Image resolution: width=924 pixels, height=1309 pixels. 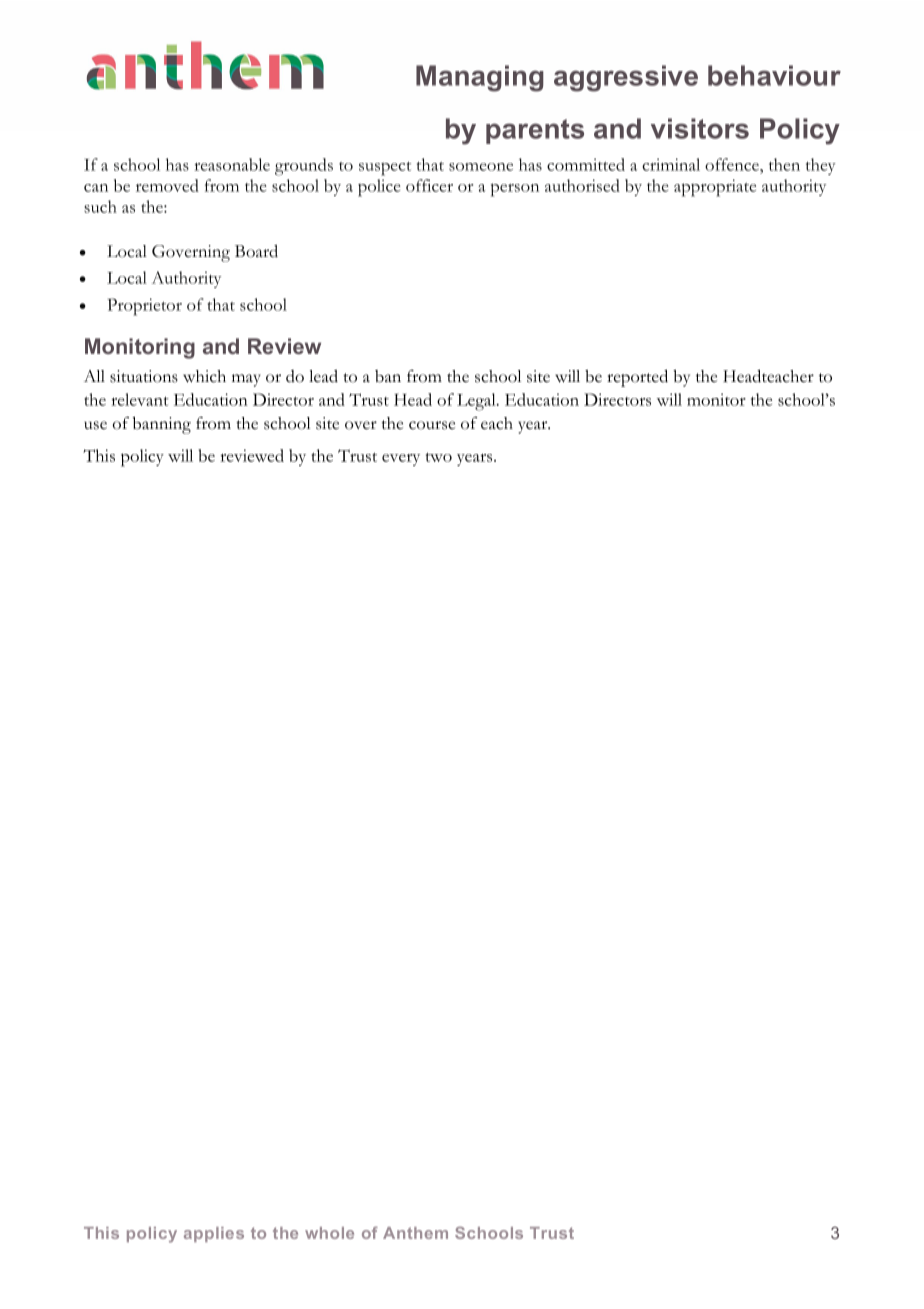 I want to click on Anthem, so click(x=415, y=1233).
